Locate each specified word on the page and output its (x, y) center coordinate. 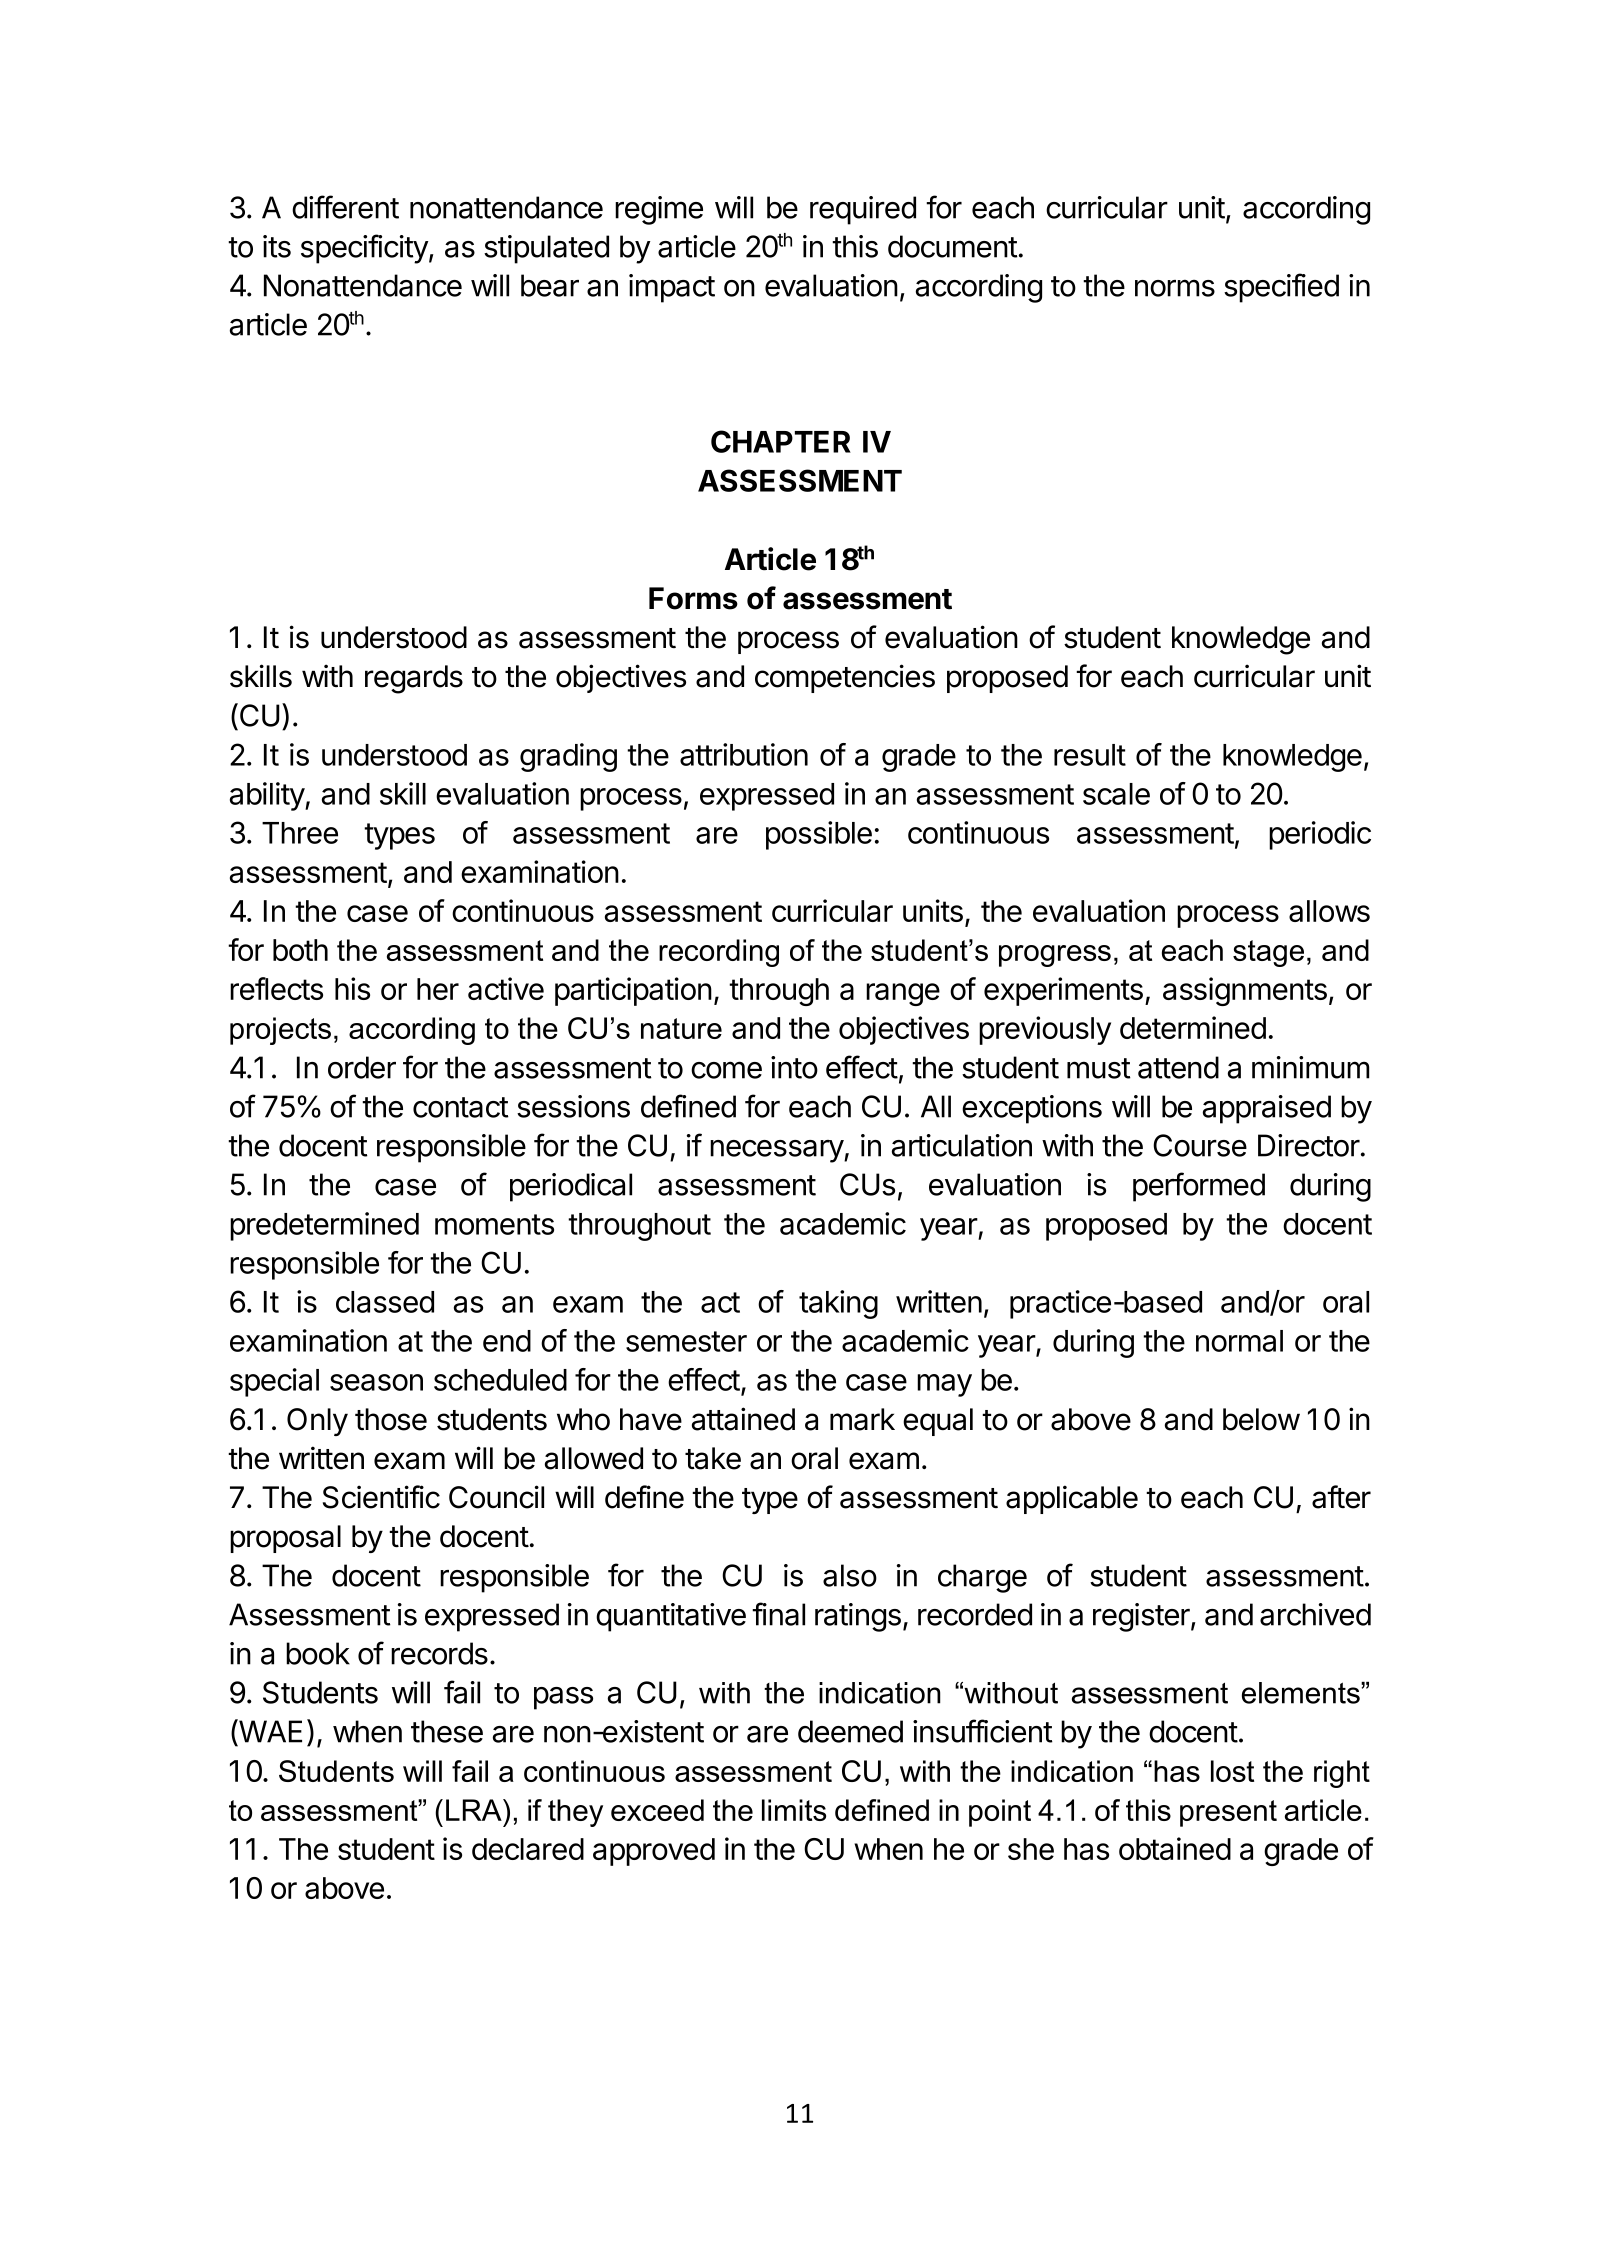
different (345, 207)
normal (1239, 1341)
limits (794, 1810)
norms (1175, 288)
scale (1116, 794)
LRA (475, 1810)
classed (385, 1302)
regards (414, 679)
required (863, 210)
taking (838, 1304)
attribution (744, 754)
